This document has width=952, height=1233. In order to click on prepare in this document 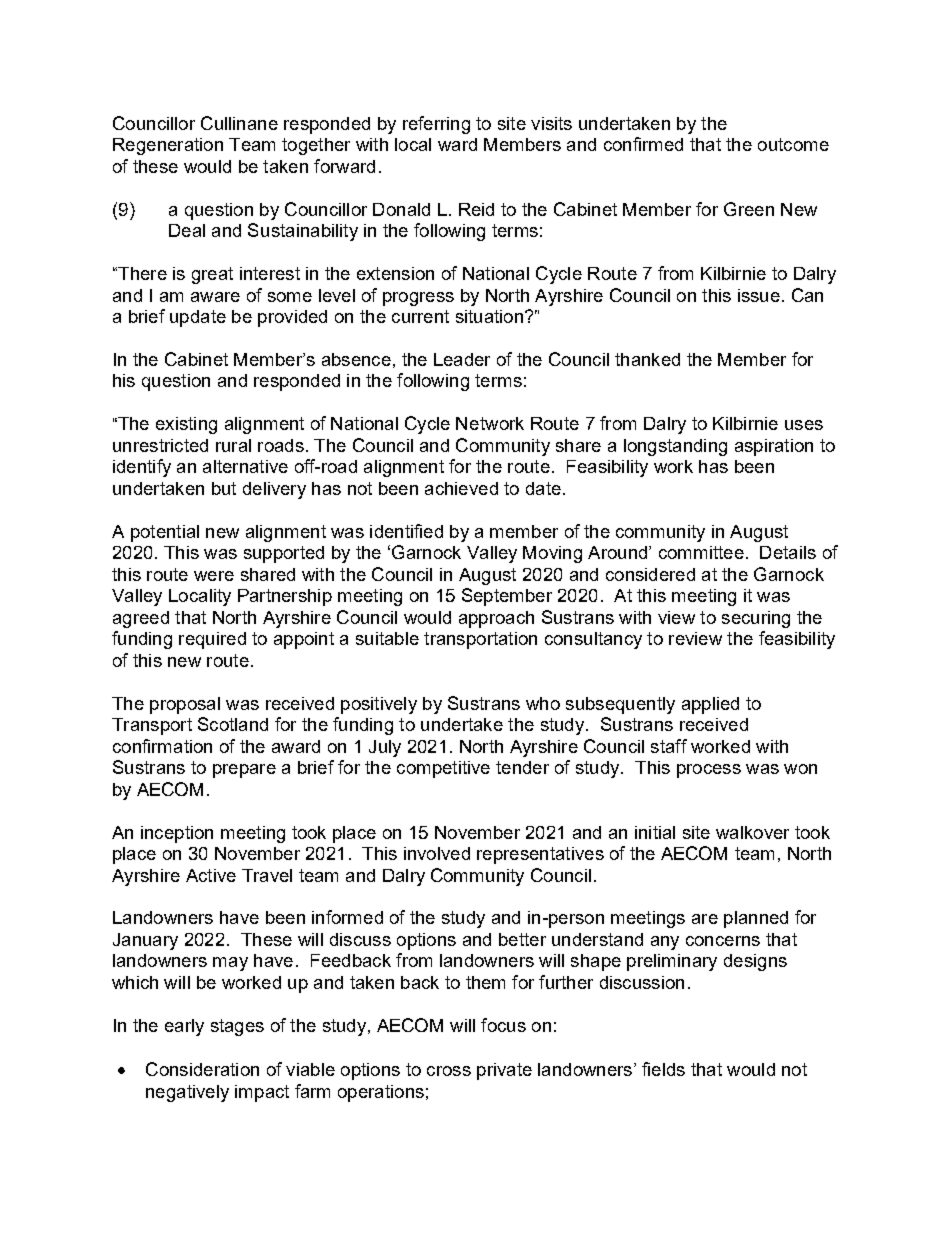, I will do `click(244, 771)`.
